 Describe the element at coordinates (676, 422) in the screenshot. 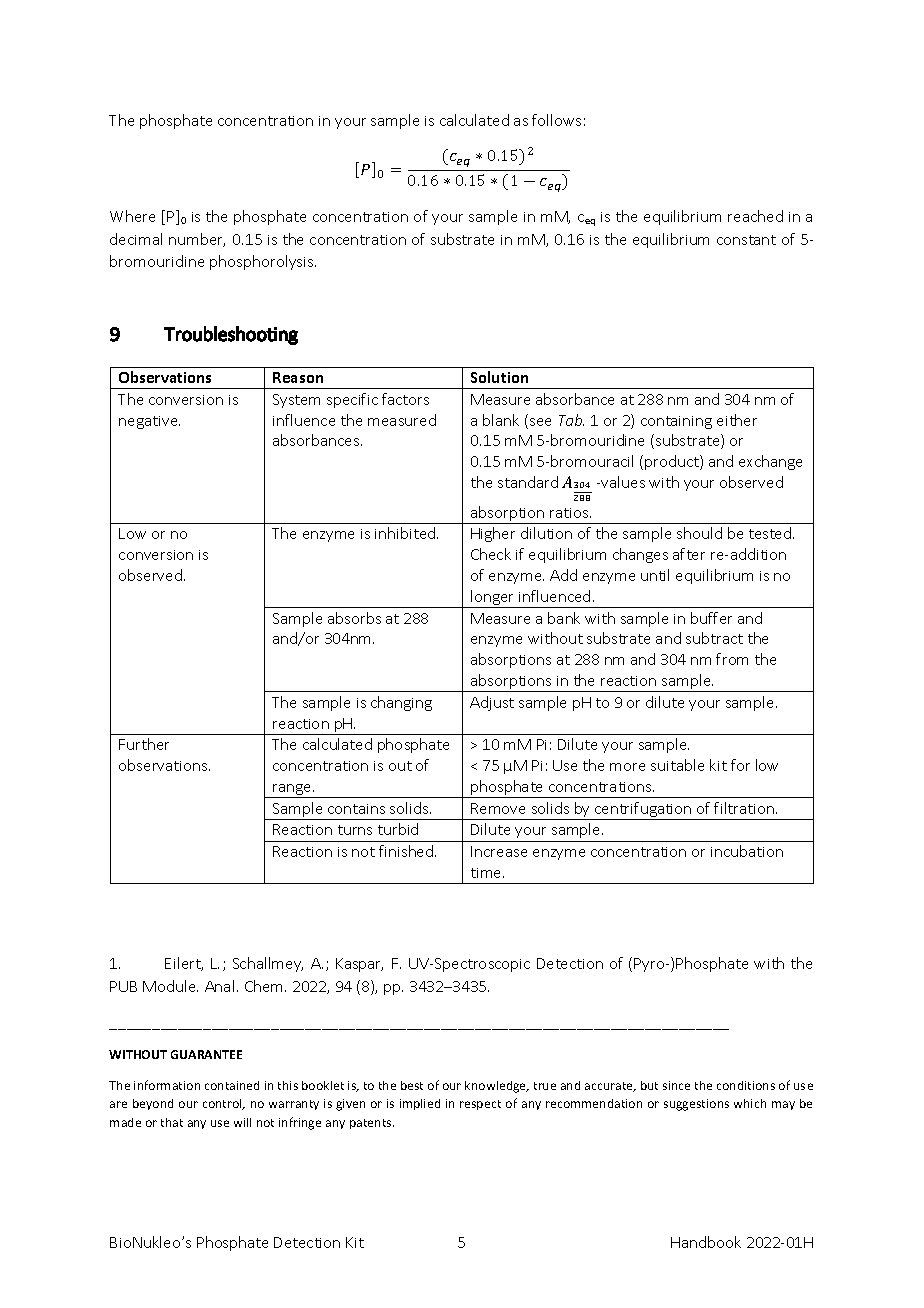

I see `containing` at that location.
